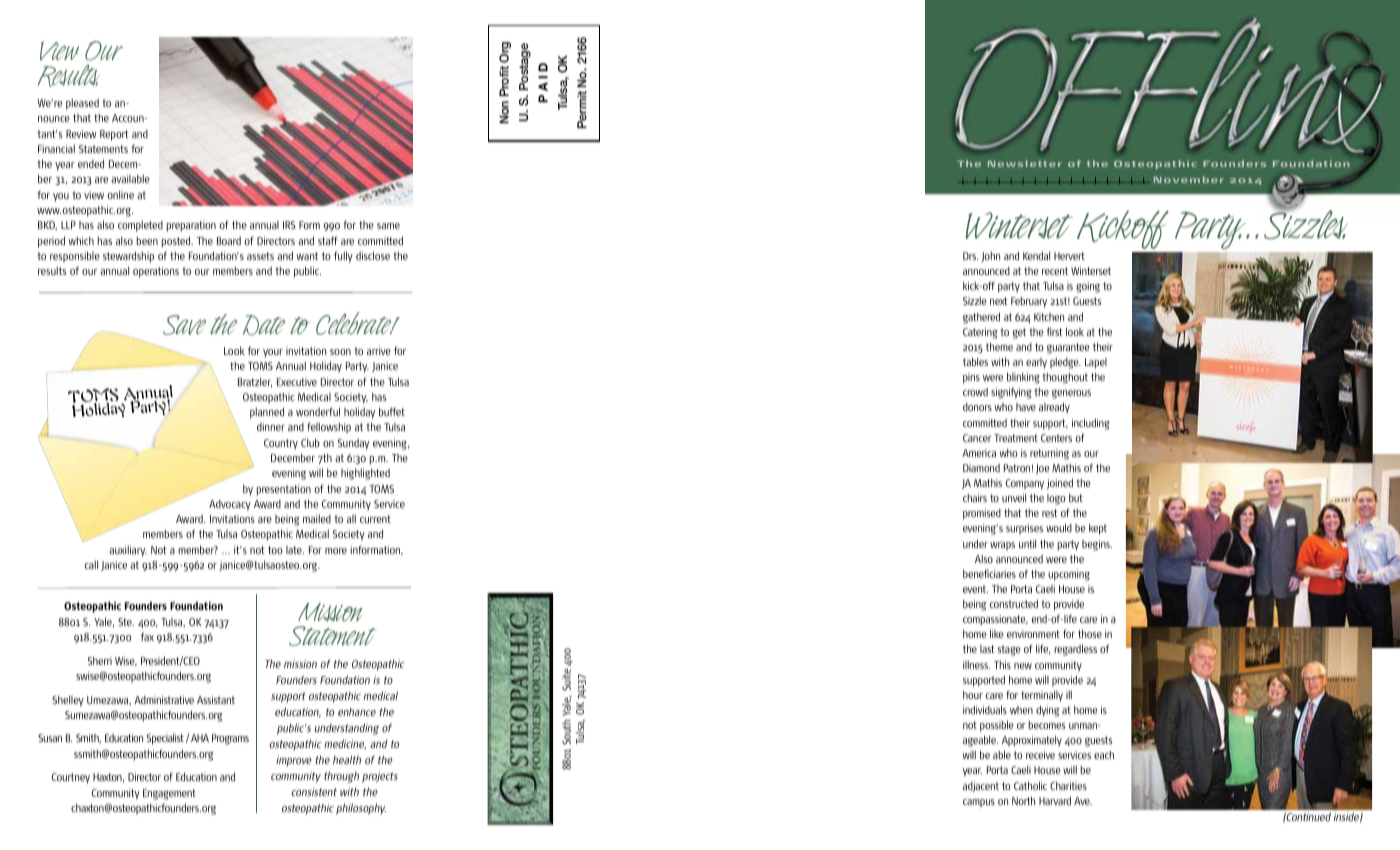 The image size is (1400, 850). What do you see at coordinates (373, 255) in the document?
I see `disclose` at bounding box center [373, 255].
